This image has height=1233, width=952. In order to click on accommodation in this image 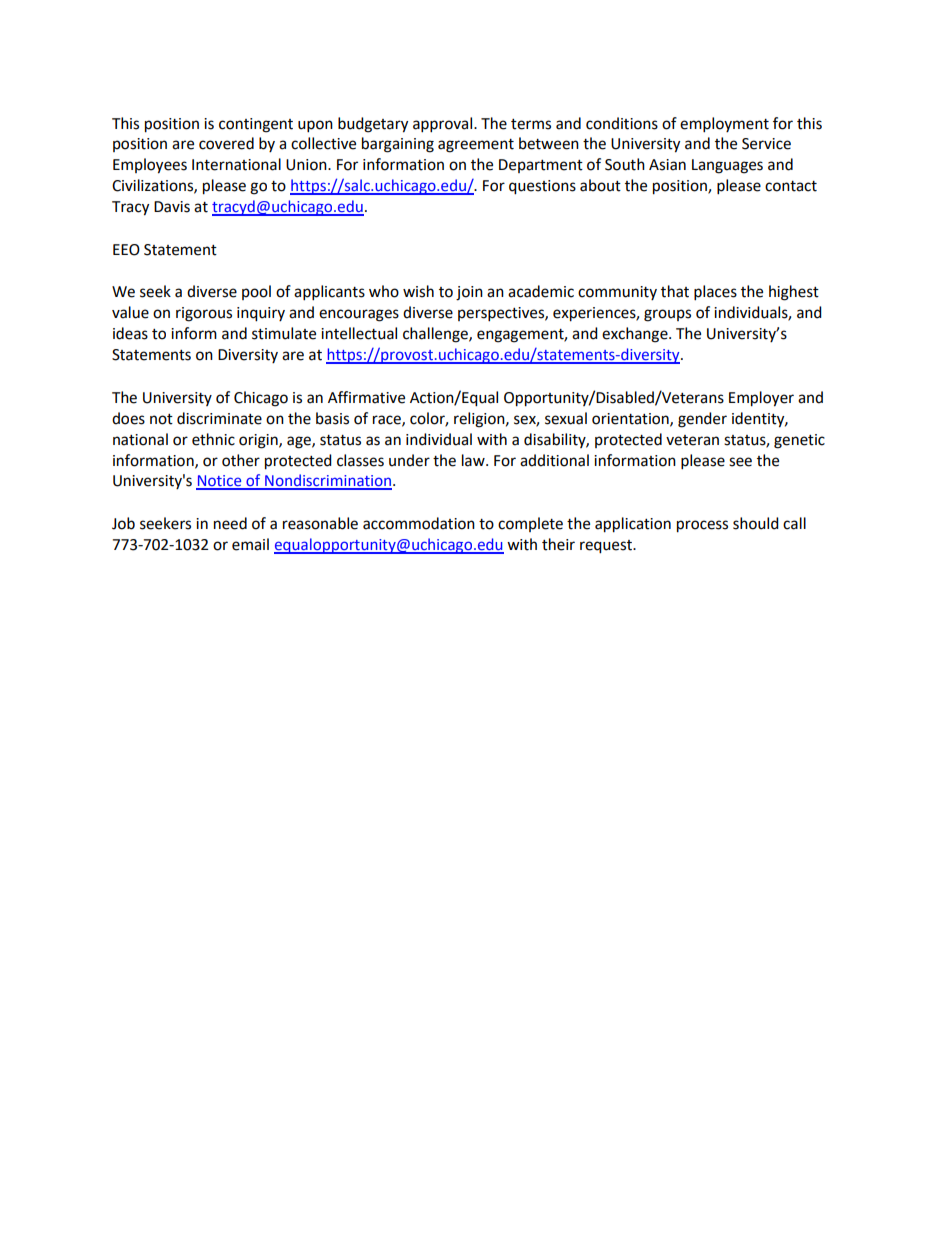, I will do `click(419, 523)`.
